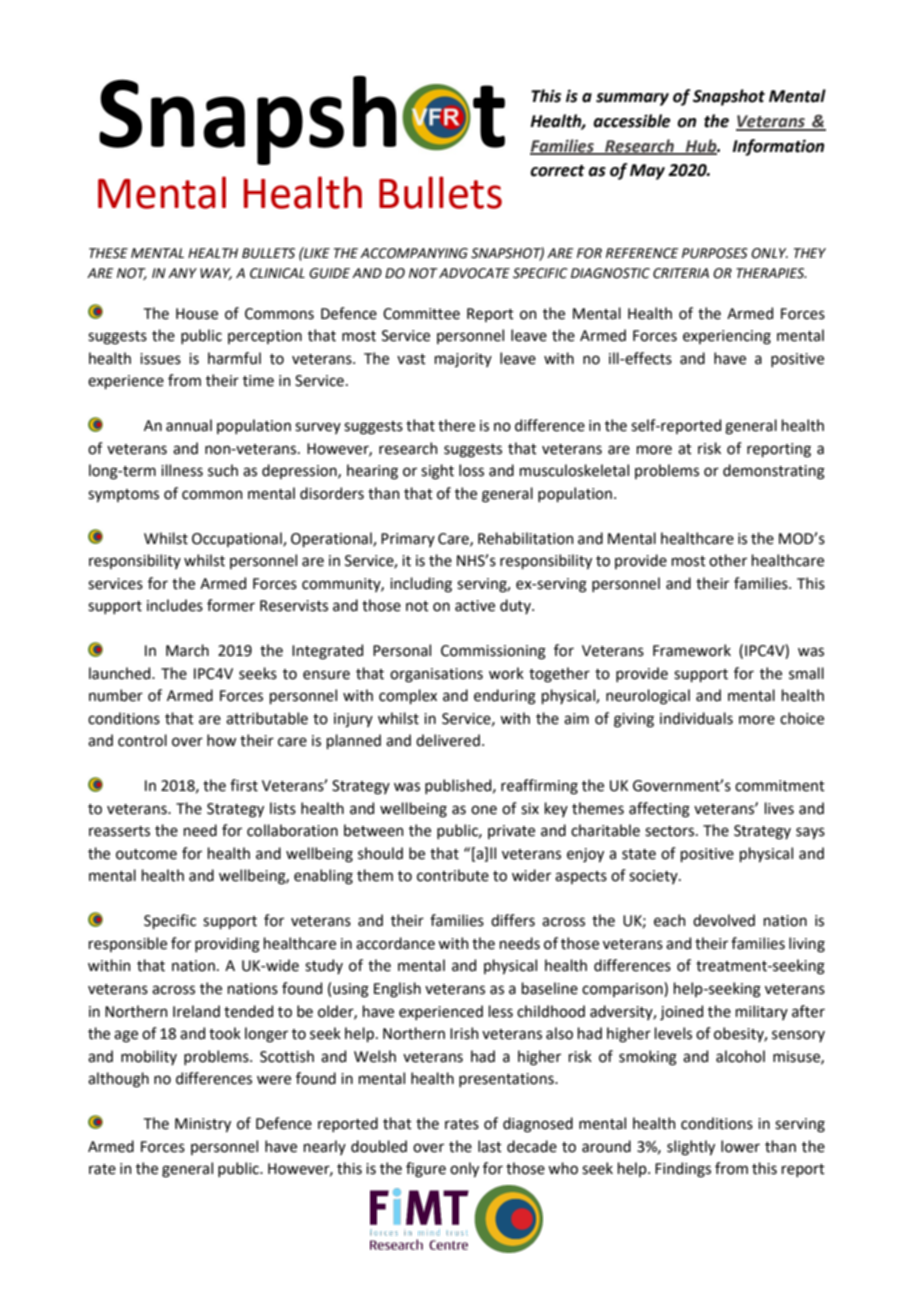 The width and height of the screenshot is (924, 1308). Describe the element at coordinates (740, 1146) in the screenshot. I see `lower` at that location.
